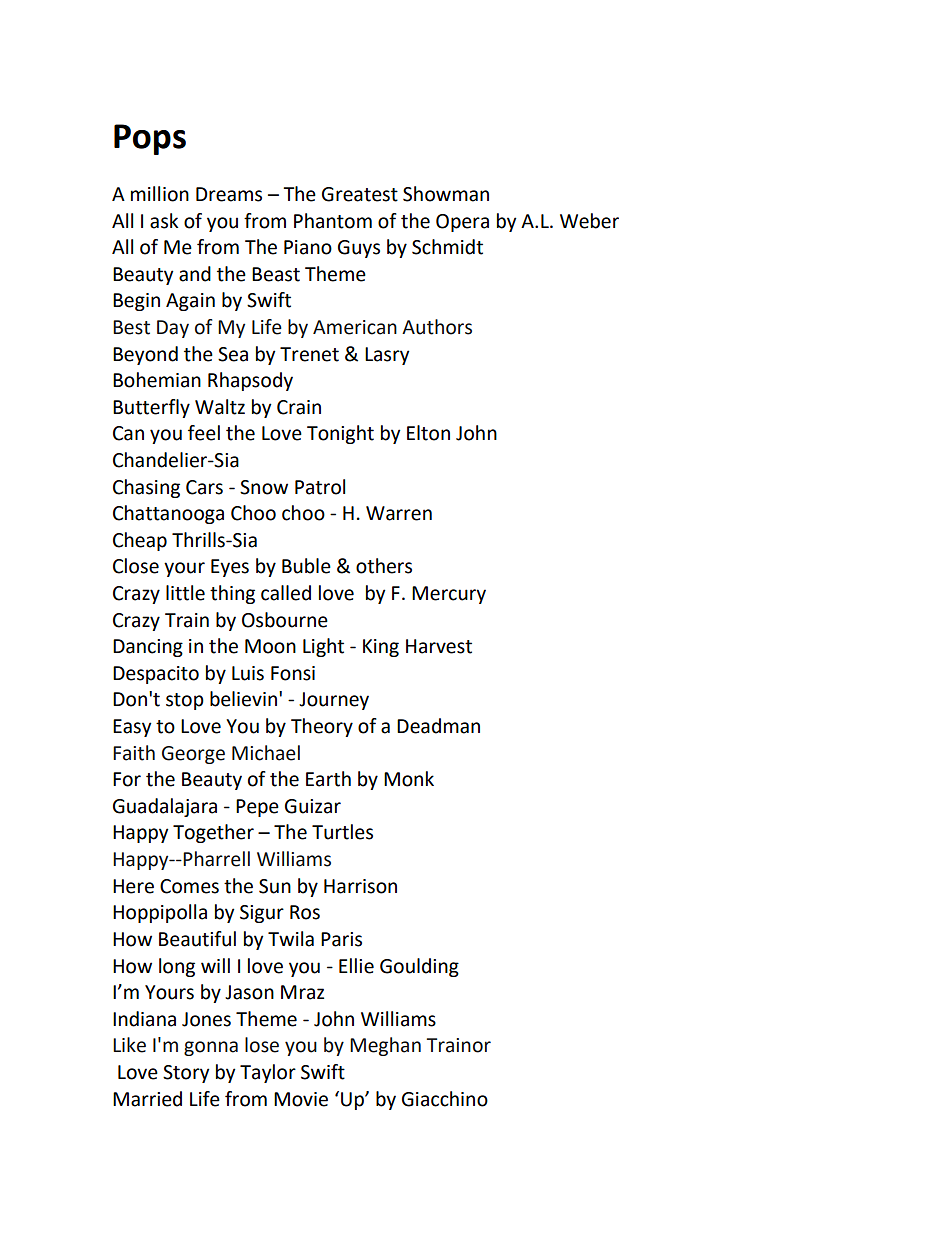 The height and width of the document is (1233, 952). Describe the element at coordinates (186, 1074) in the document. I see `Story` at that location.
